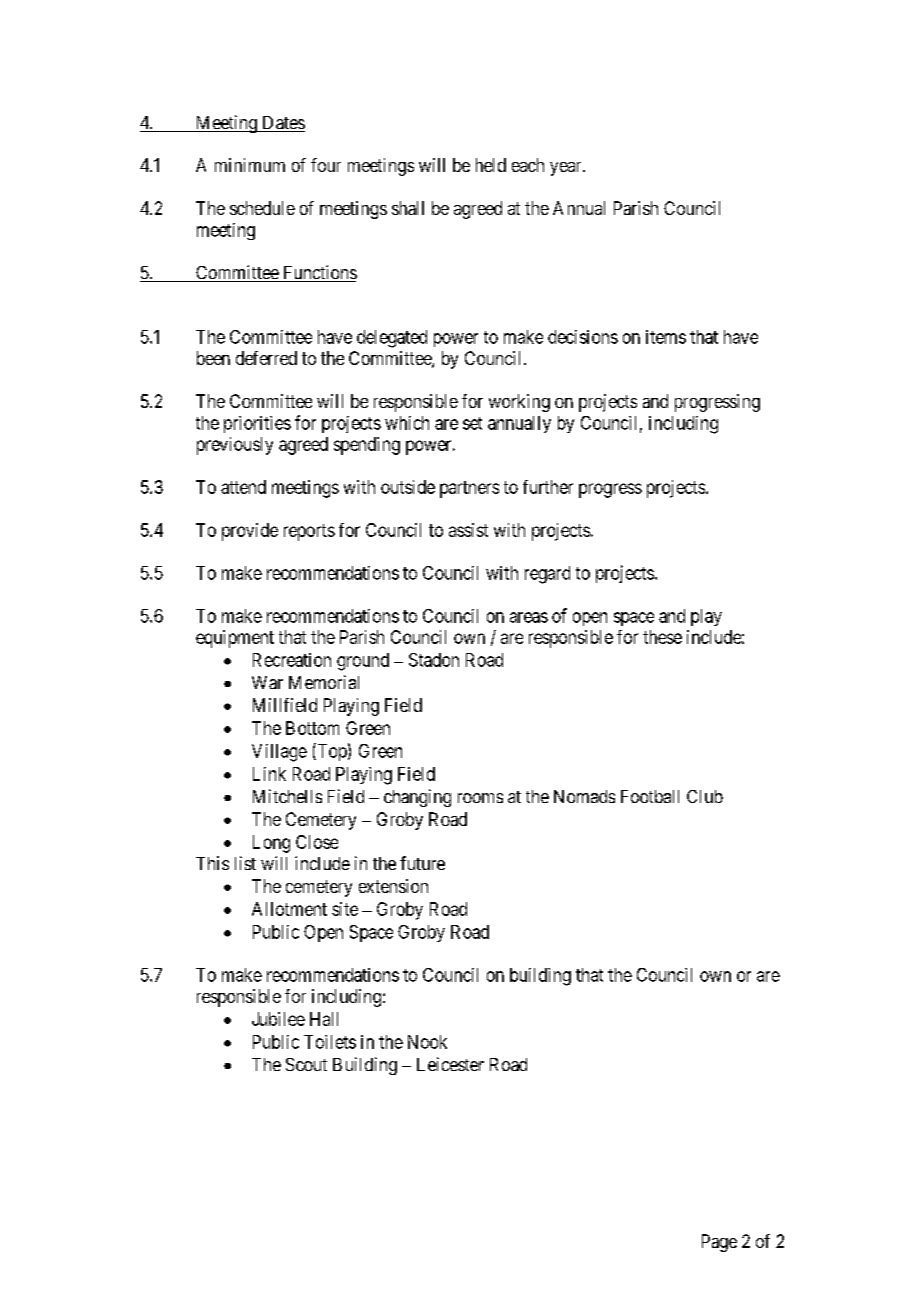 Image resolution: width=924 pixels, height=1308 pixels. Describe the element at coordinates (491, 165) in the screenshot. I see `held` at that location.
